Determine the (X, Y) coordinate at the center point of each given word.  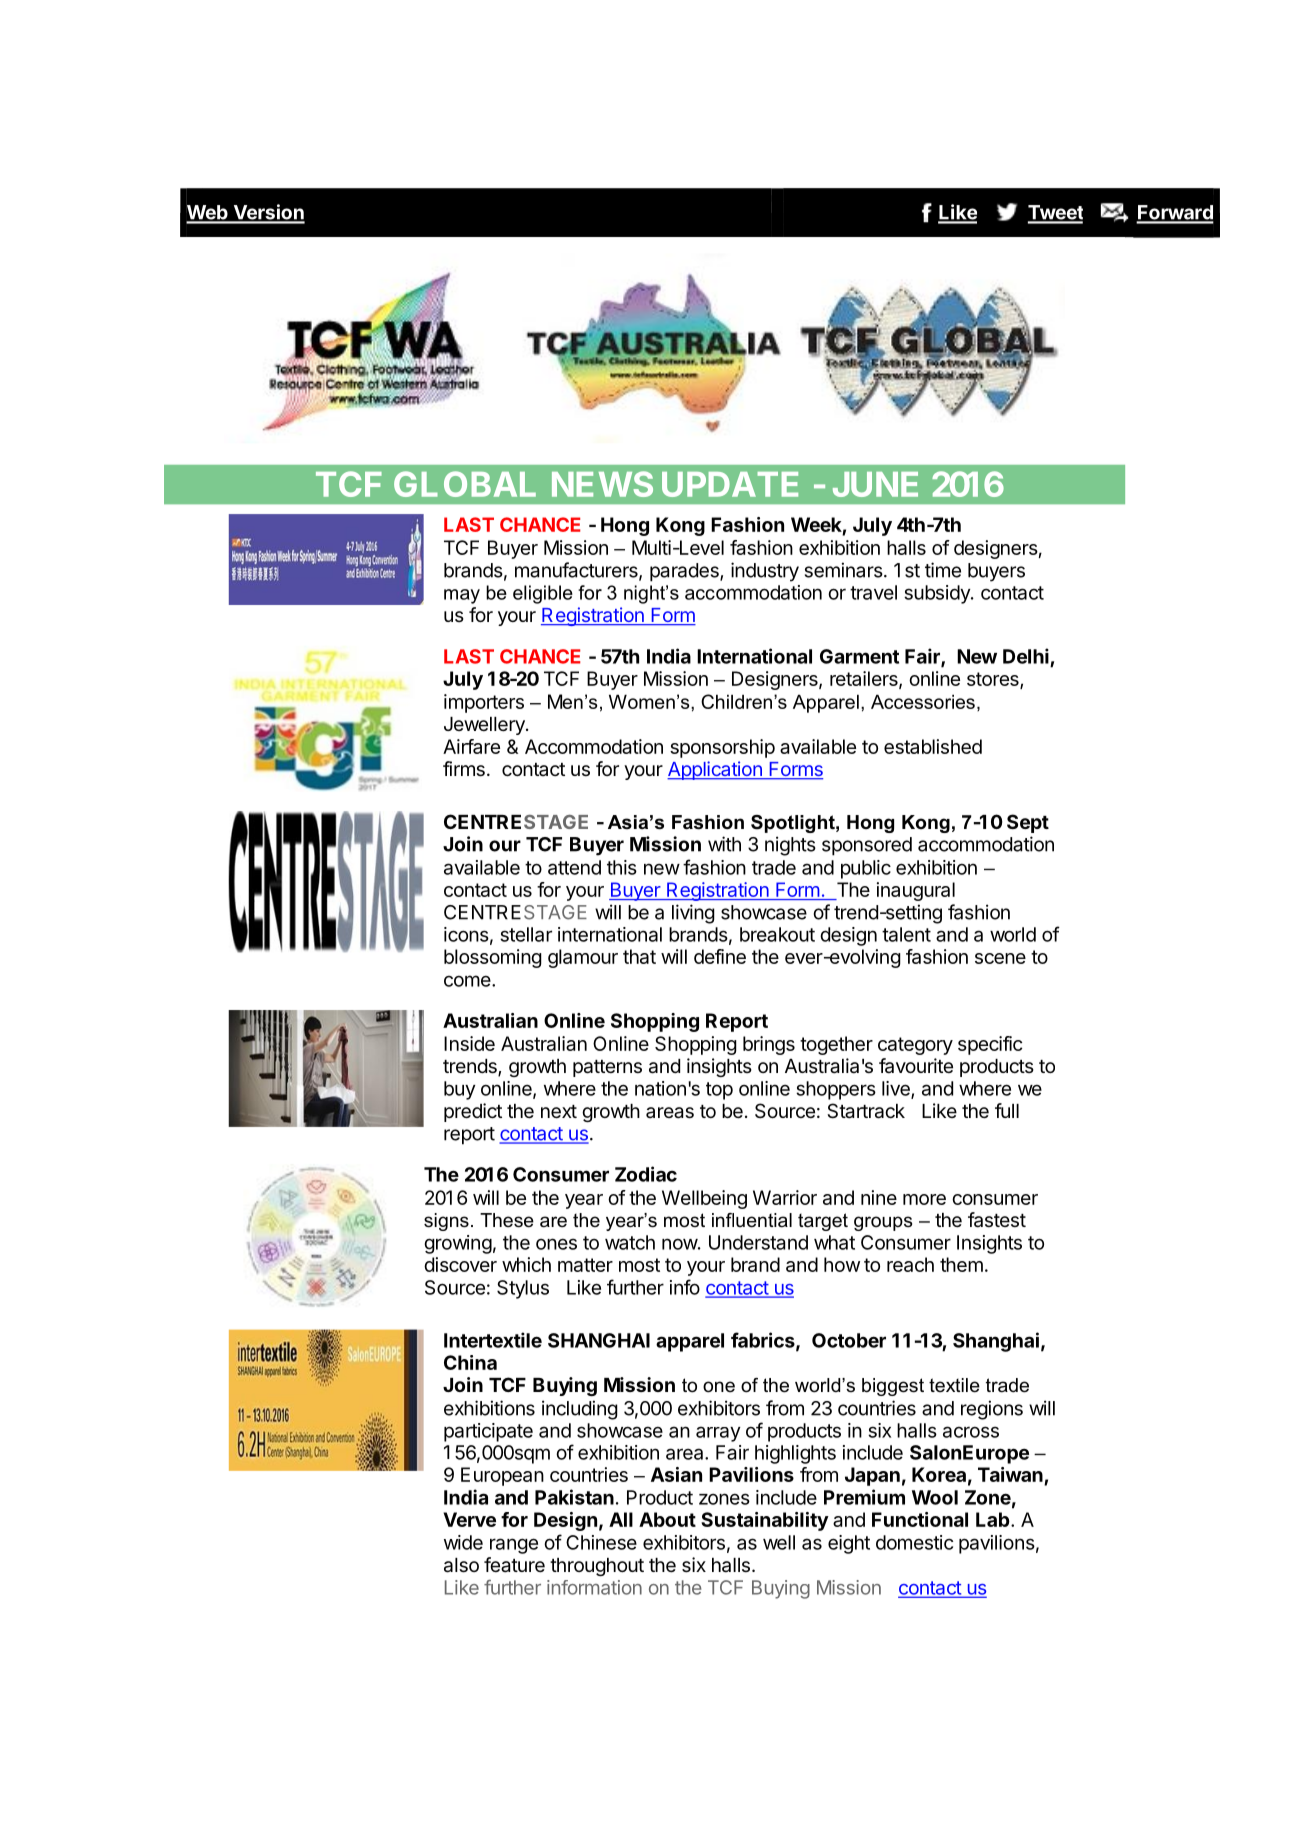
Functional (920, 1519)
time (943, 570)
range (514, 1546)
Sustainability (765, 1521)
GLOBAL (465, 484)
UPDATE (730, 484)
